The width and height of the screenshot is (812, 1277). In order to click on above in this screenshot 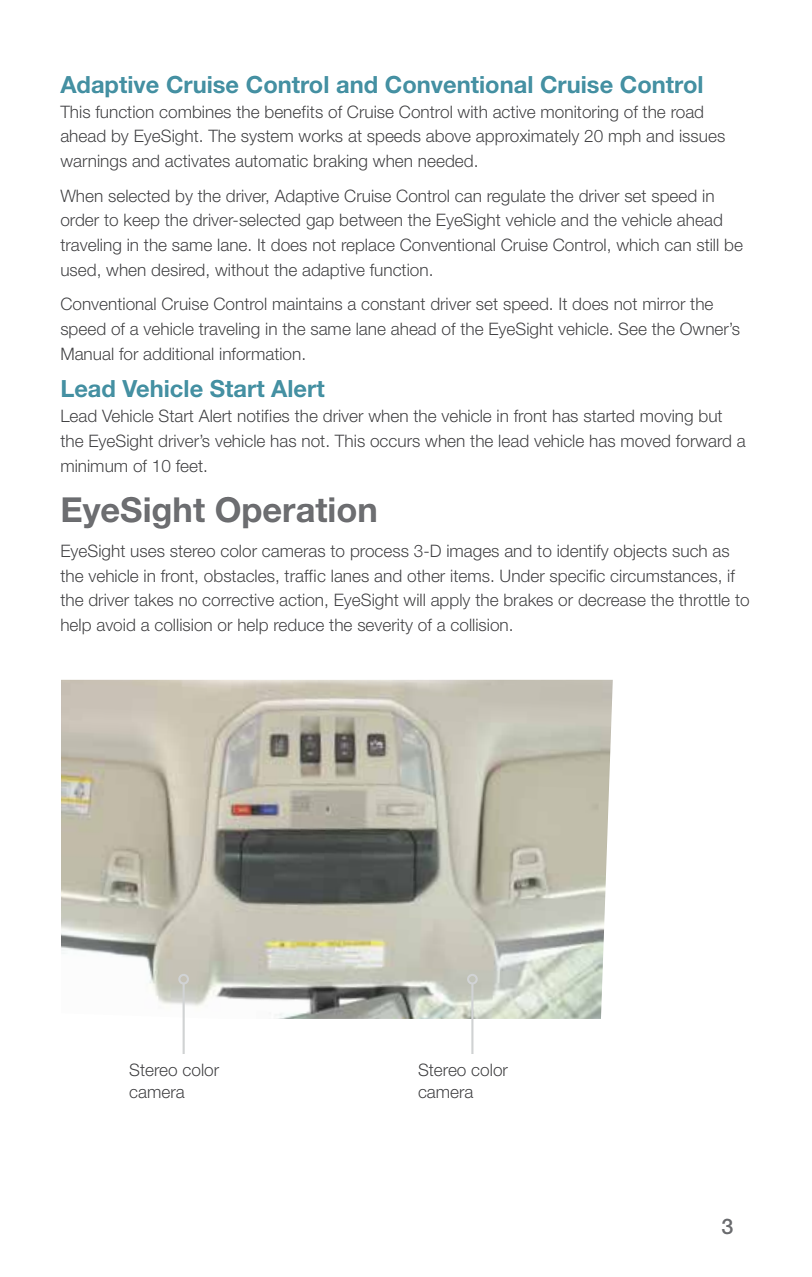, I will do `click(448, 136)`.
